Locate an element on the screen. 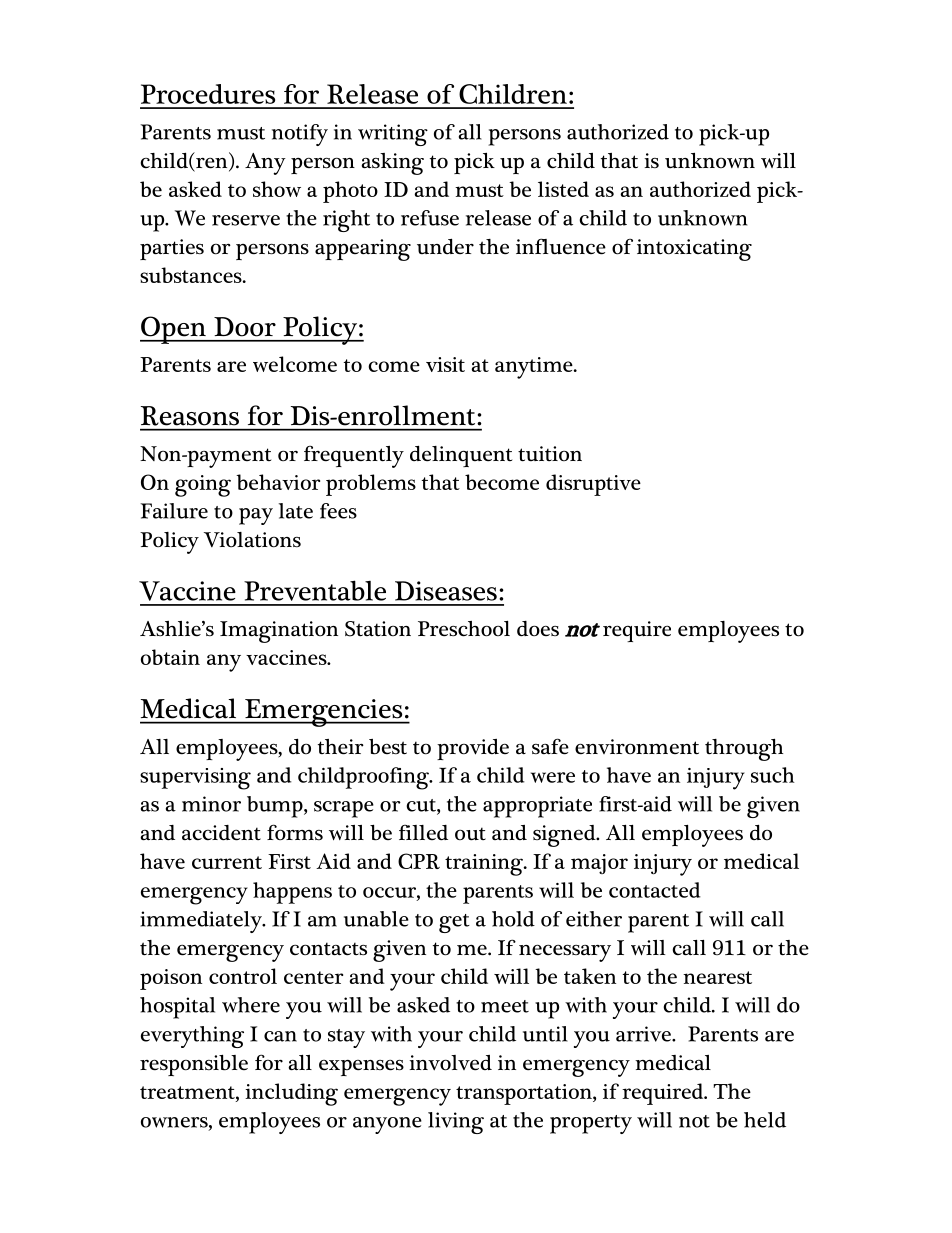 Image resolution: width=952 pixels, height=1233 pixels. disruptive is located at coordinates (593, 485).
